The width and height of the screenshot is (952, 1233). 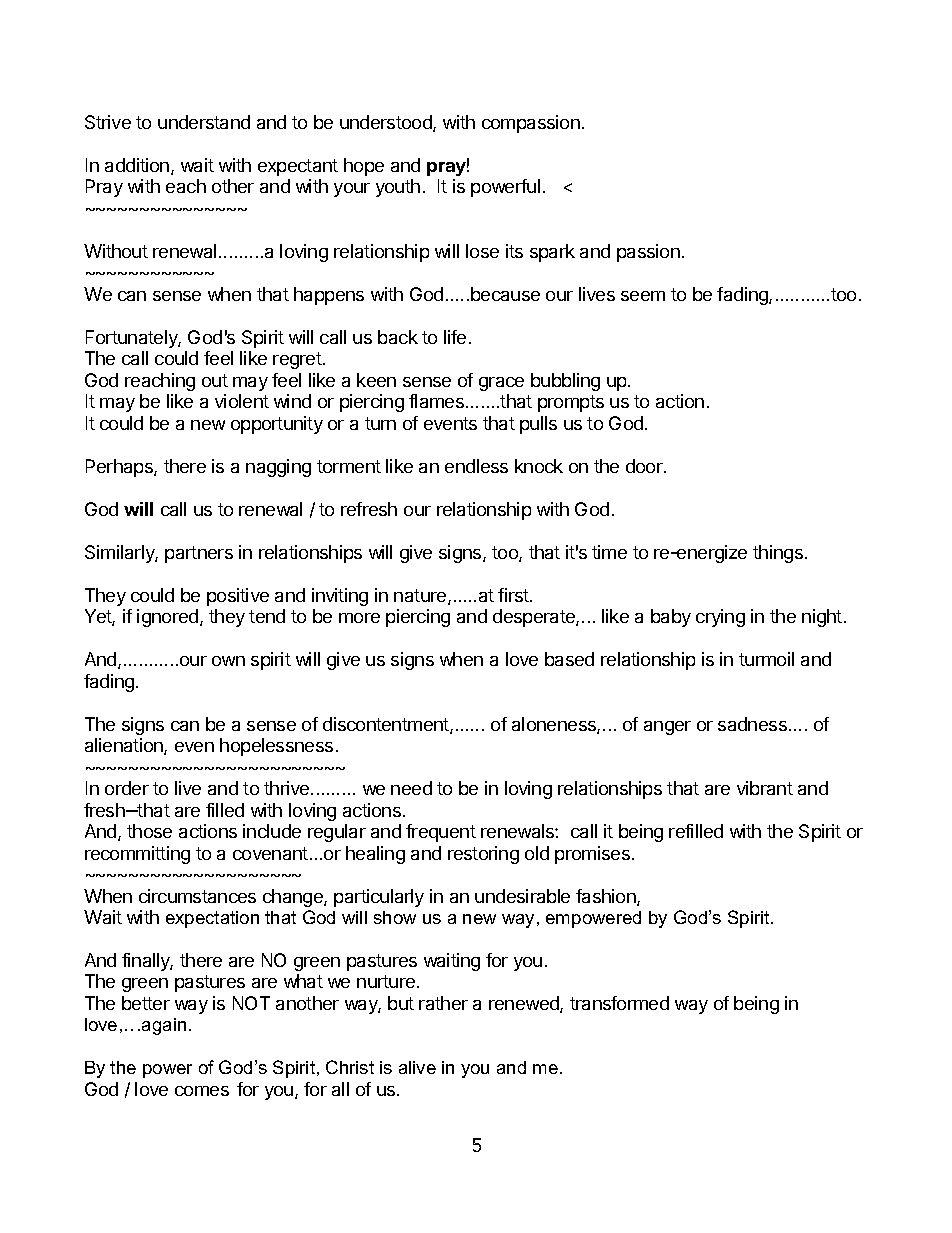 What do you see at coordinates (765, 788) in the screenshot?
I see `vibrant` at bounding box center [765, 788].
